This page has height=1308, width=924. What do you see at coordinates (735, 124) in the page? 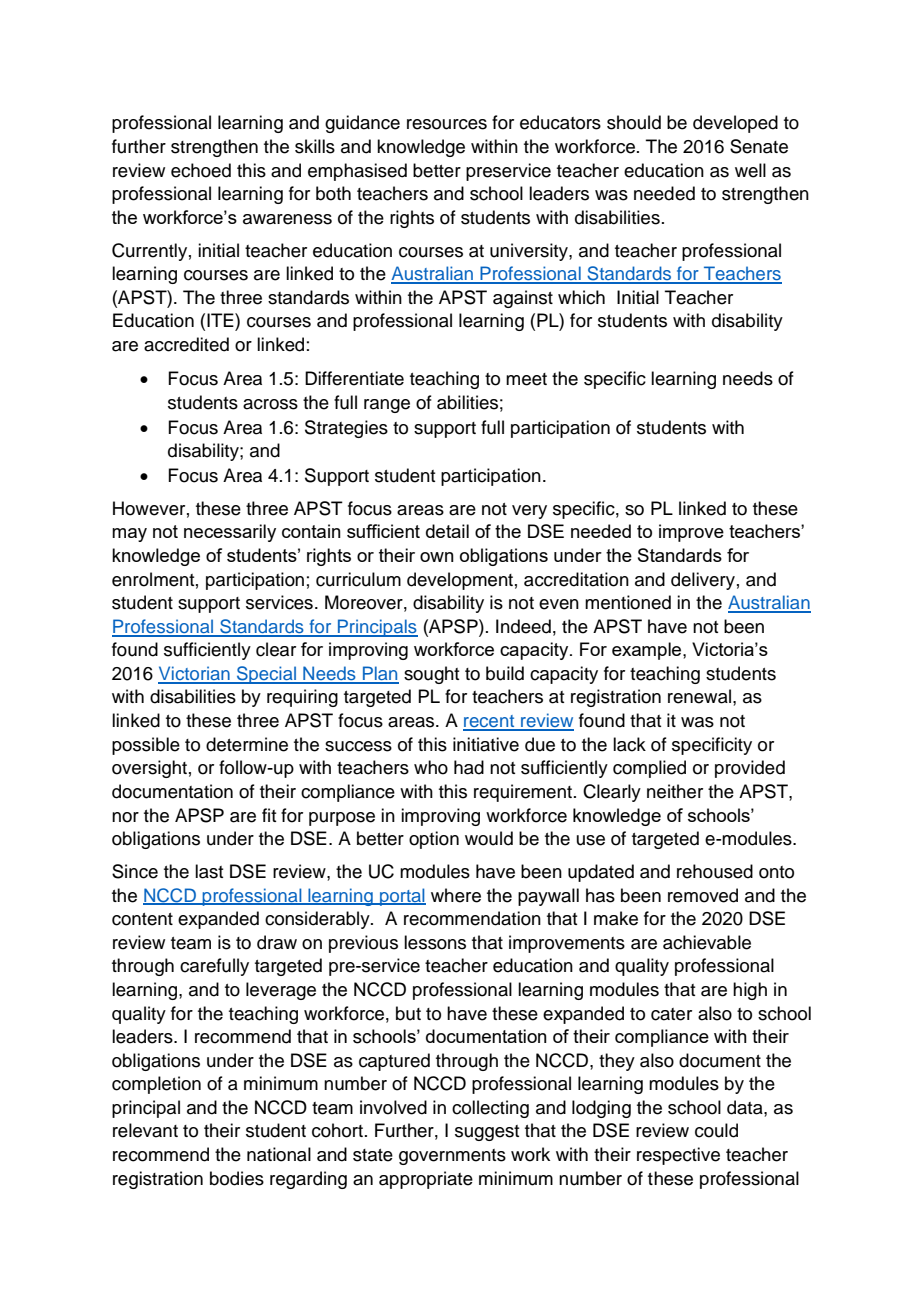
I see `developed` at bounding box center [735, 124].
